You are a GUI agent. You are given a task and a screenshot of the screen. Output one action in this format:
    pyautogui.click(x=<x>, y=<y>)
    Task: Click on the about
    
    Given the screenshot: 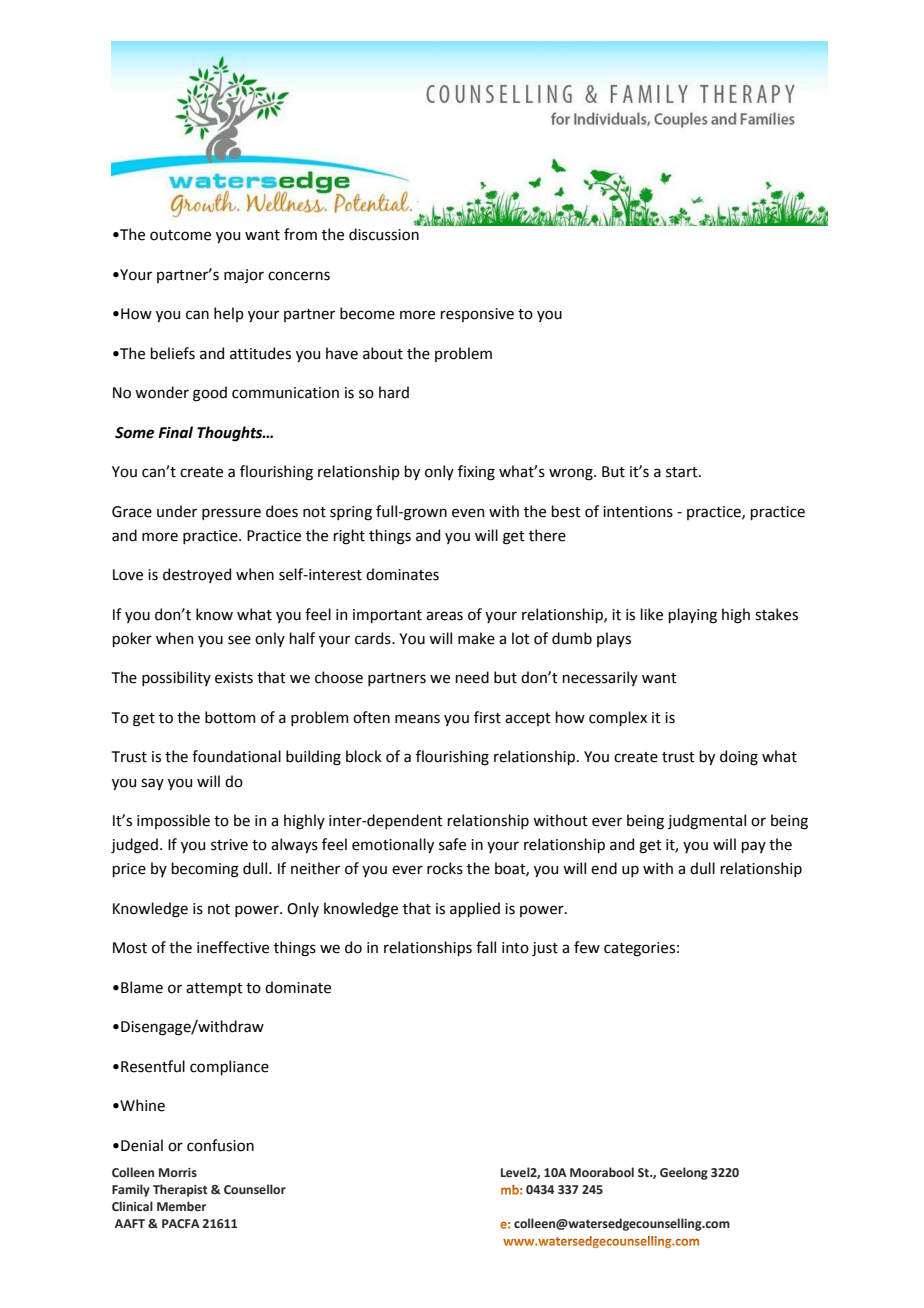 What is the action you would take?
    pyautogui.click(x=383, y=353)
